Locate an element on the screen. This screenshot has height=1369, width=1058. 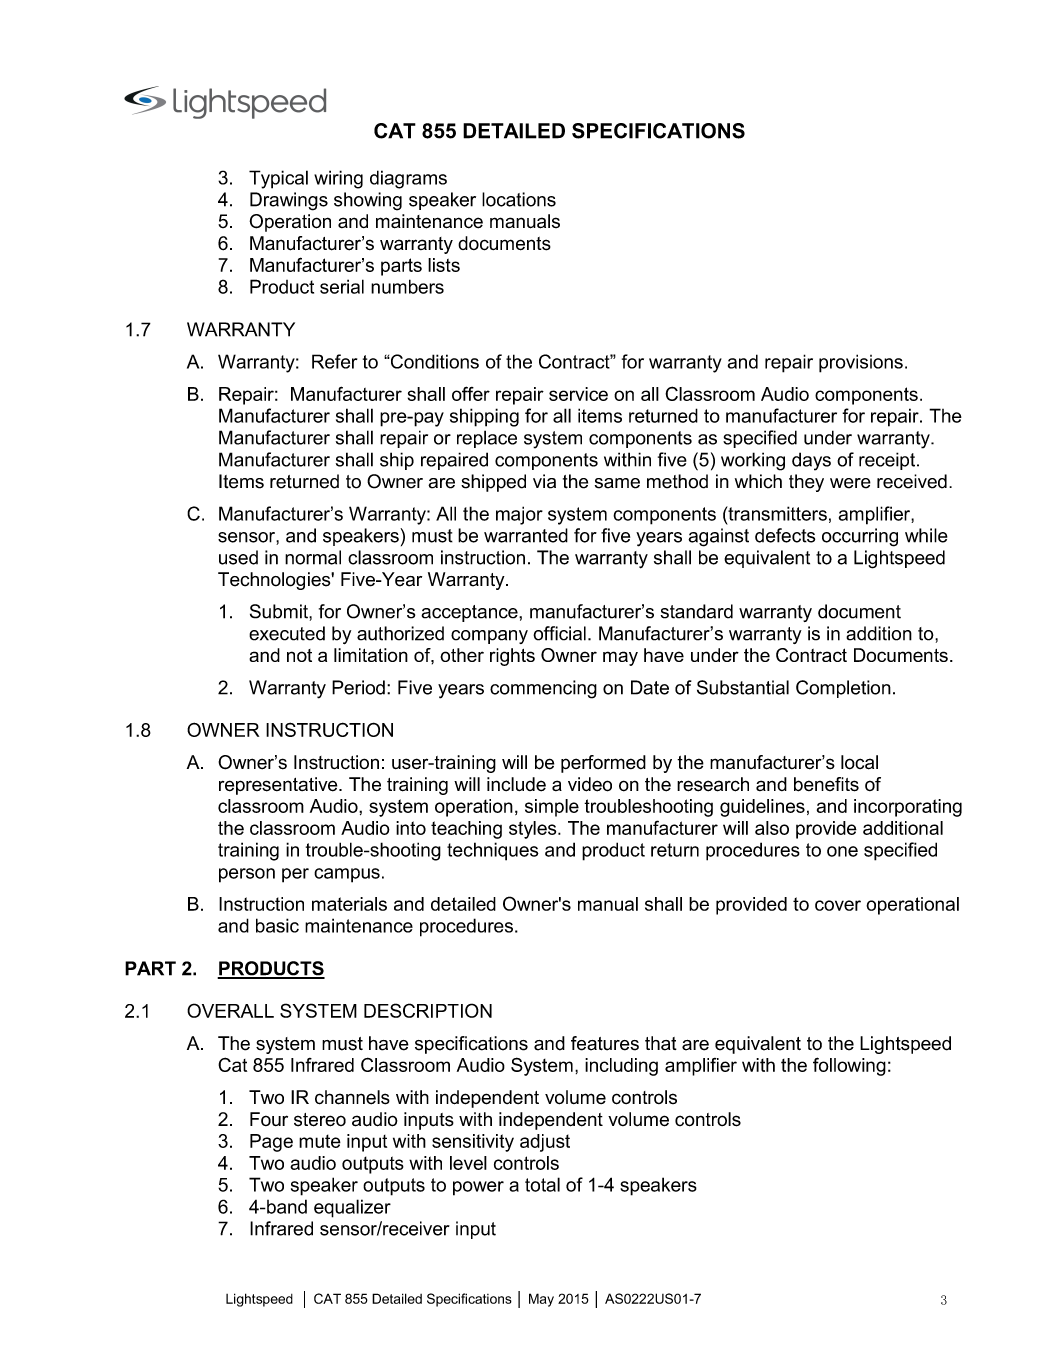
Drawings is located at coordinates (289, 201).
